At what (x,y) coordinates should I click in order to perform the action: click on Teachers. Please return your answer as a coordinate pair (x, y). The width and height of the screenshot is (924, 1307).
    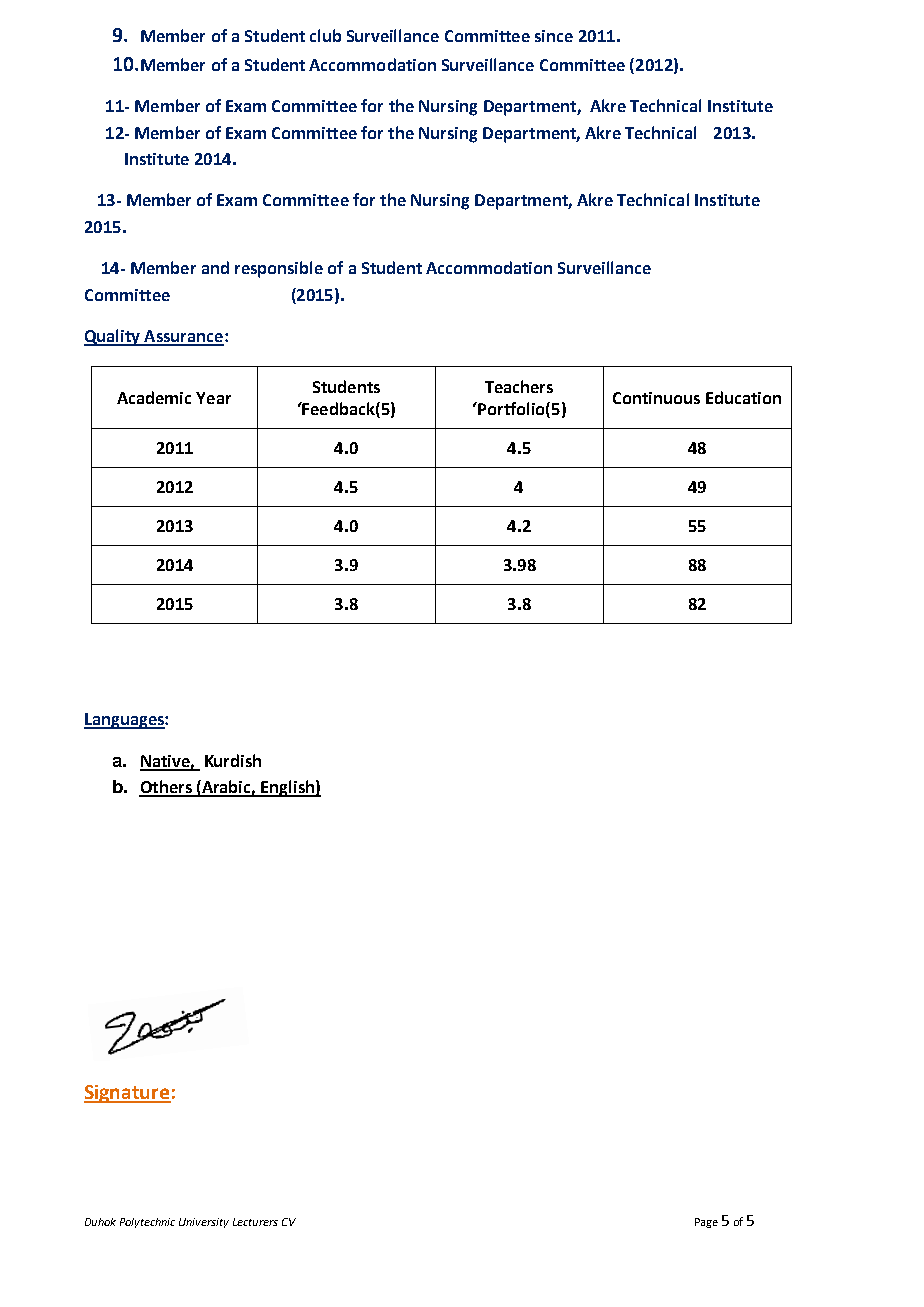
    Looking at the image, I should click on (519, 386).
